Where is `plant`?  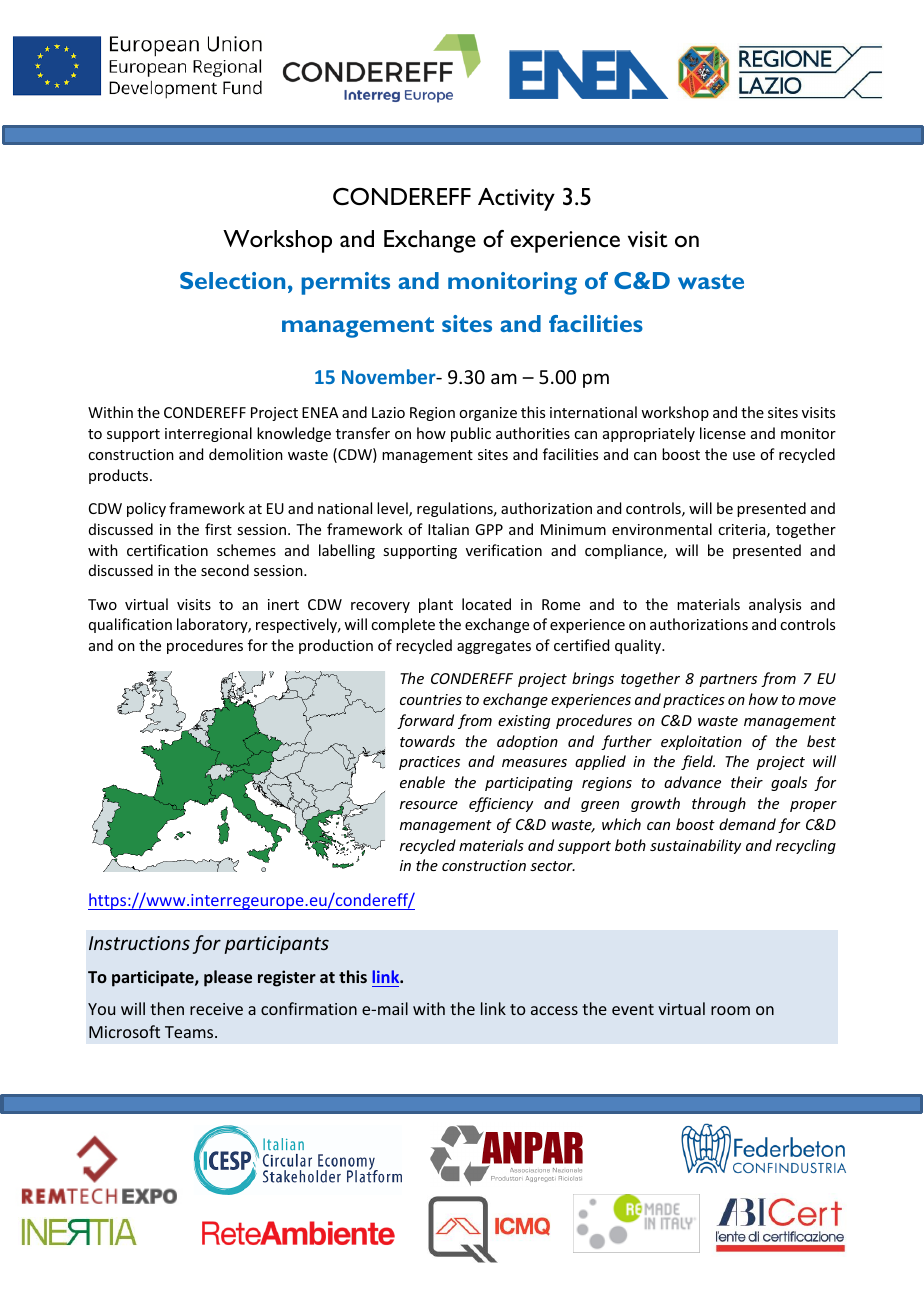 plant is located at coordinates (436, 605).
